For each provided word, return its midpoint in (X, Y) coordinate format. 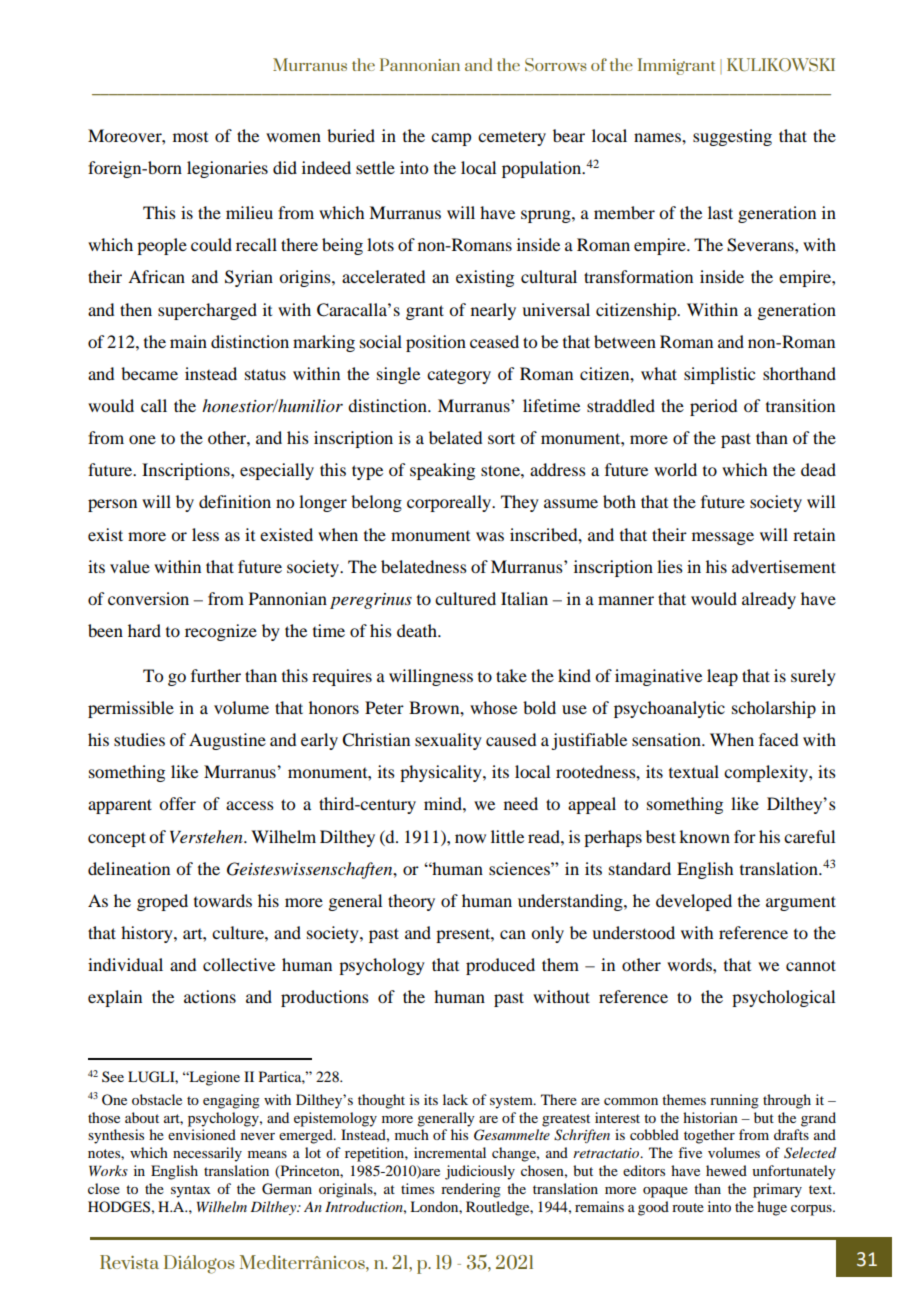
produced (500, 966)
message (723, 538)
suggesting (732, 137)
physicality (442, 773)
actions (210, 996)
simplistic (719, 375)
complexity (767, 773)
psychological (783, 998)
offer (177, 803)
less (205, 534)
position (436, 343)
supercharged (207, 311)
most (190, 137)
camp (451, 139)
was (490, 536)
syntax (191, 1191)
